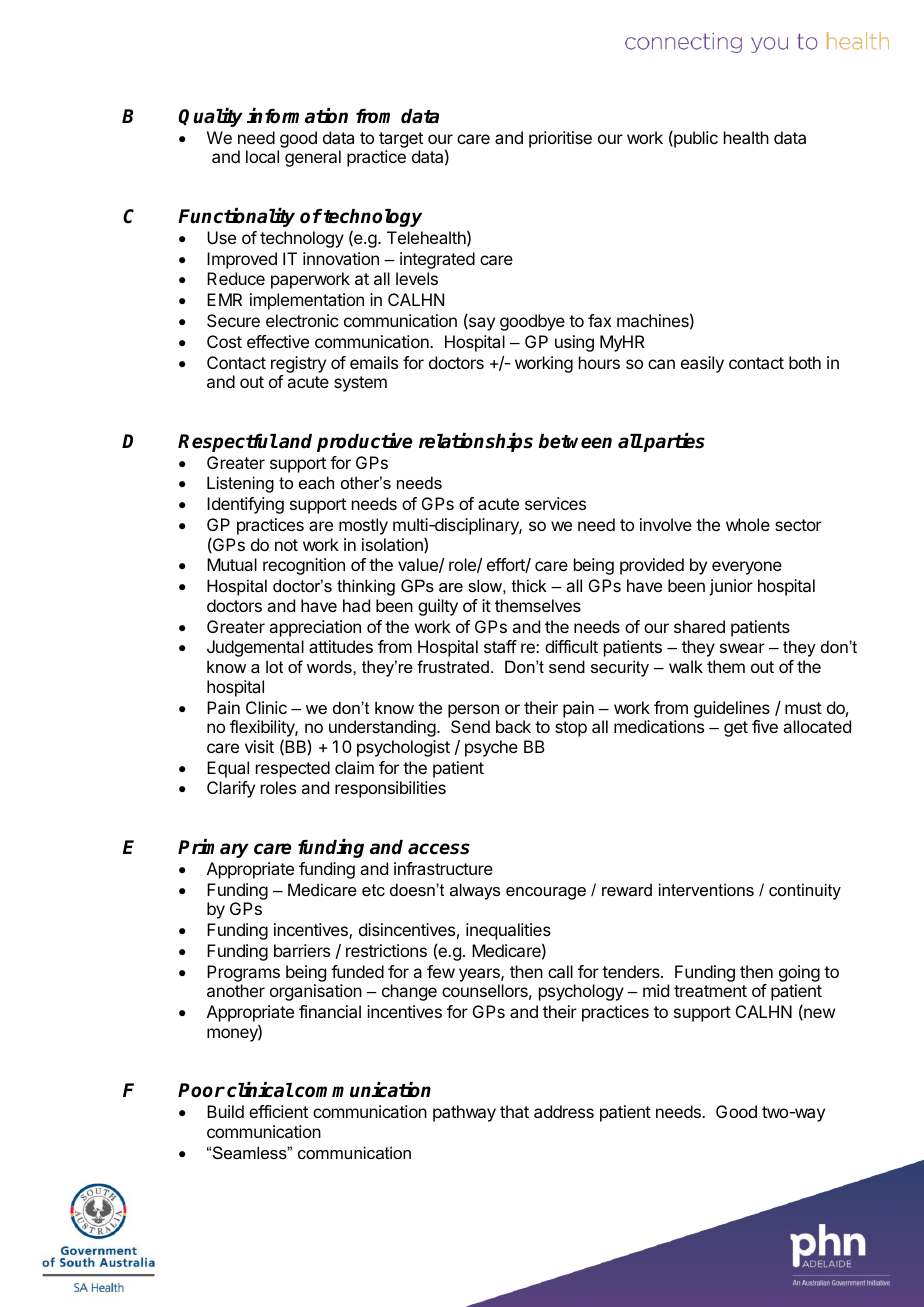 This screenshot has height=1307, width=924. Describe the element at coordinates (695, 139) in the screenshot. I see `public` at that location.
